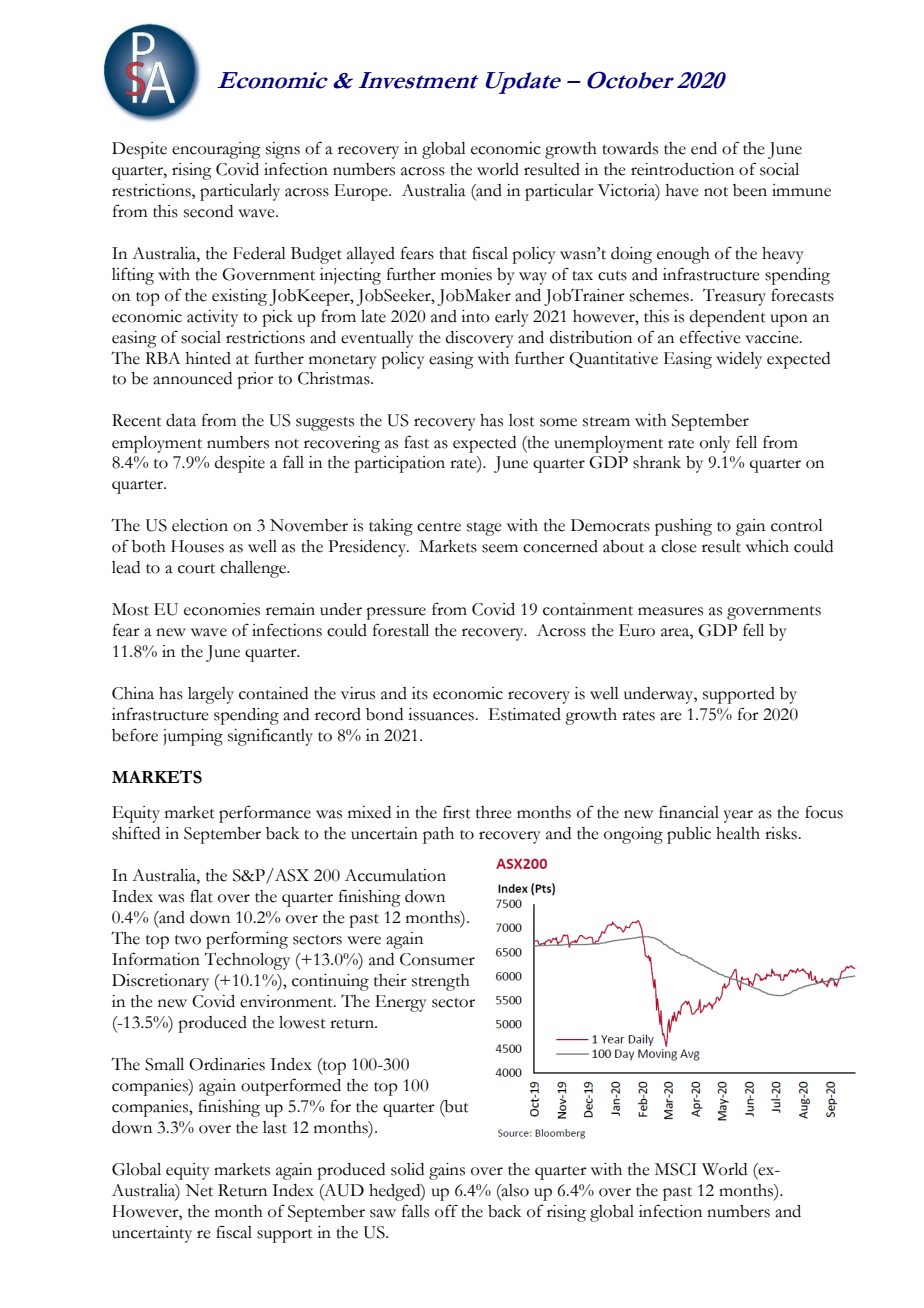 The image size is (924, 1308). I want to click on encouraging, so click(216, 150).
